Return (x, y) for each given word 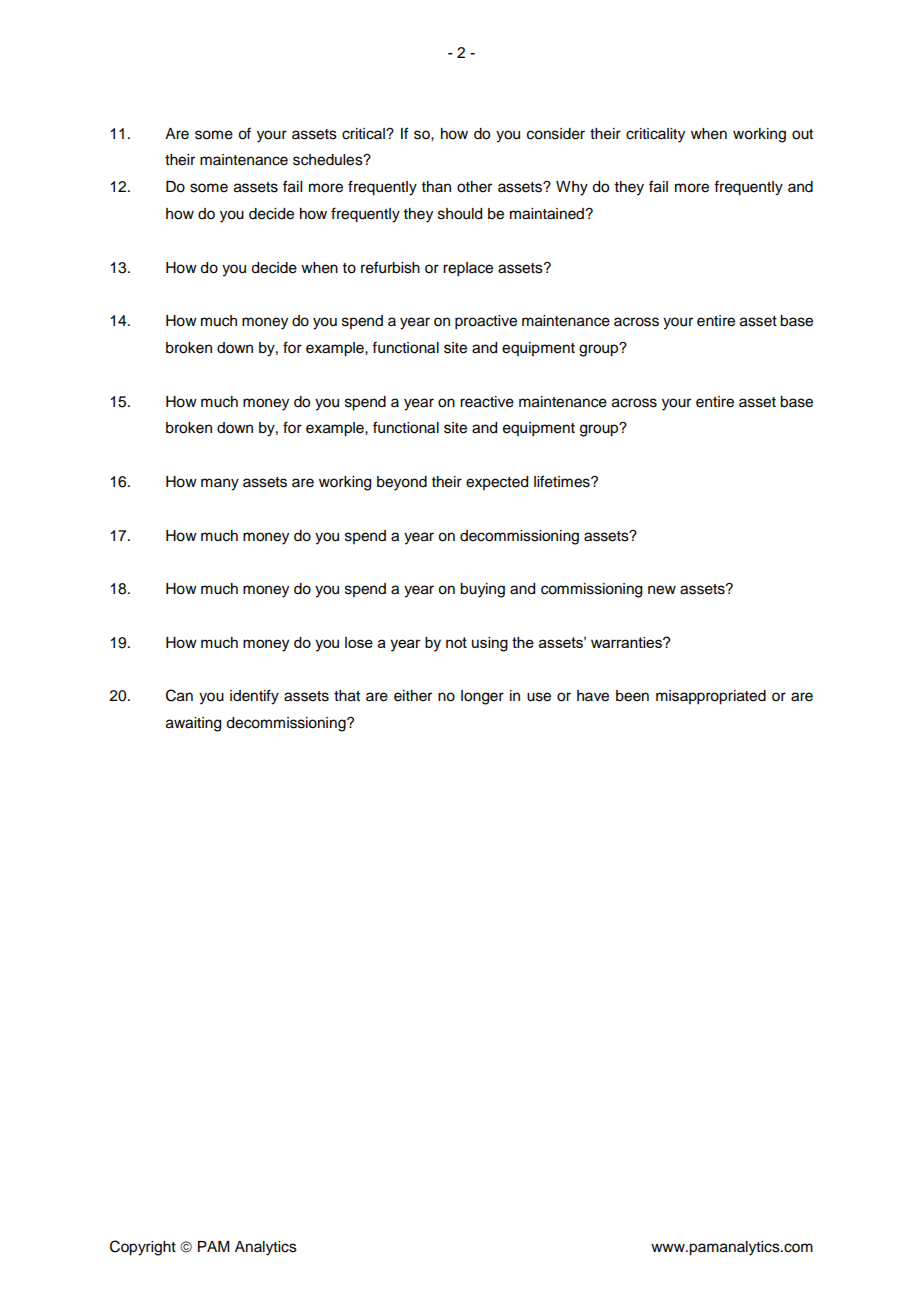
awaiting (193, 724)
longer (482, 697)
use (539, 697)
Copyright (143, 1248)
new (662, 590)
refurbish (390, 267)
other (474, 187)
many (220, 484)
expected (497, 483)
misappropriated (711, 697)
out (802, 134)
